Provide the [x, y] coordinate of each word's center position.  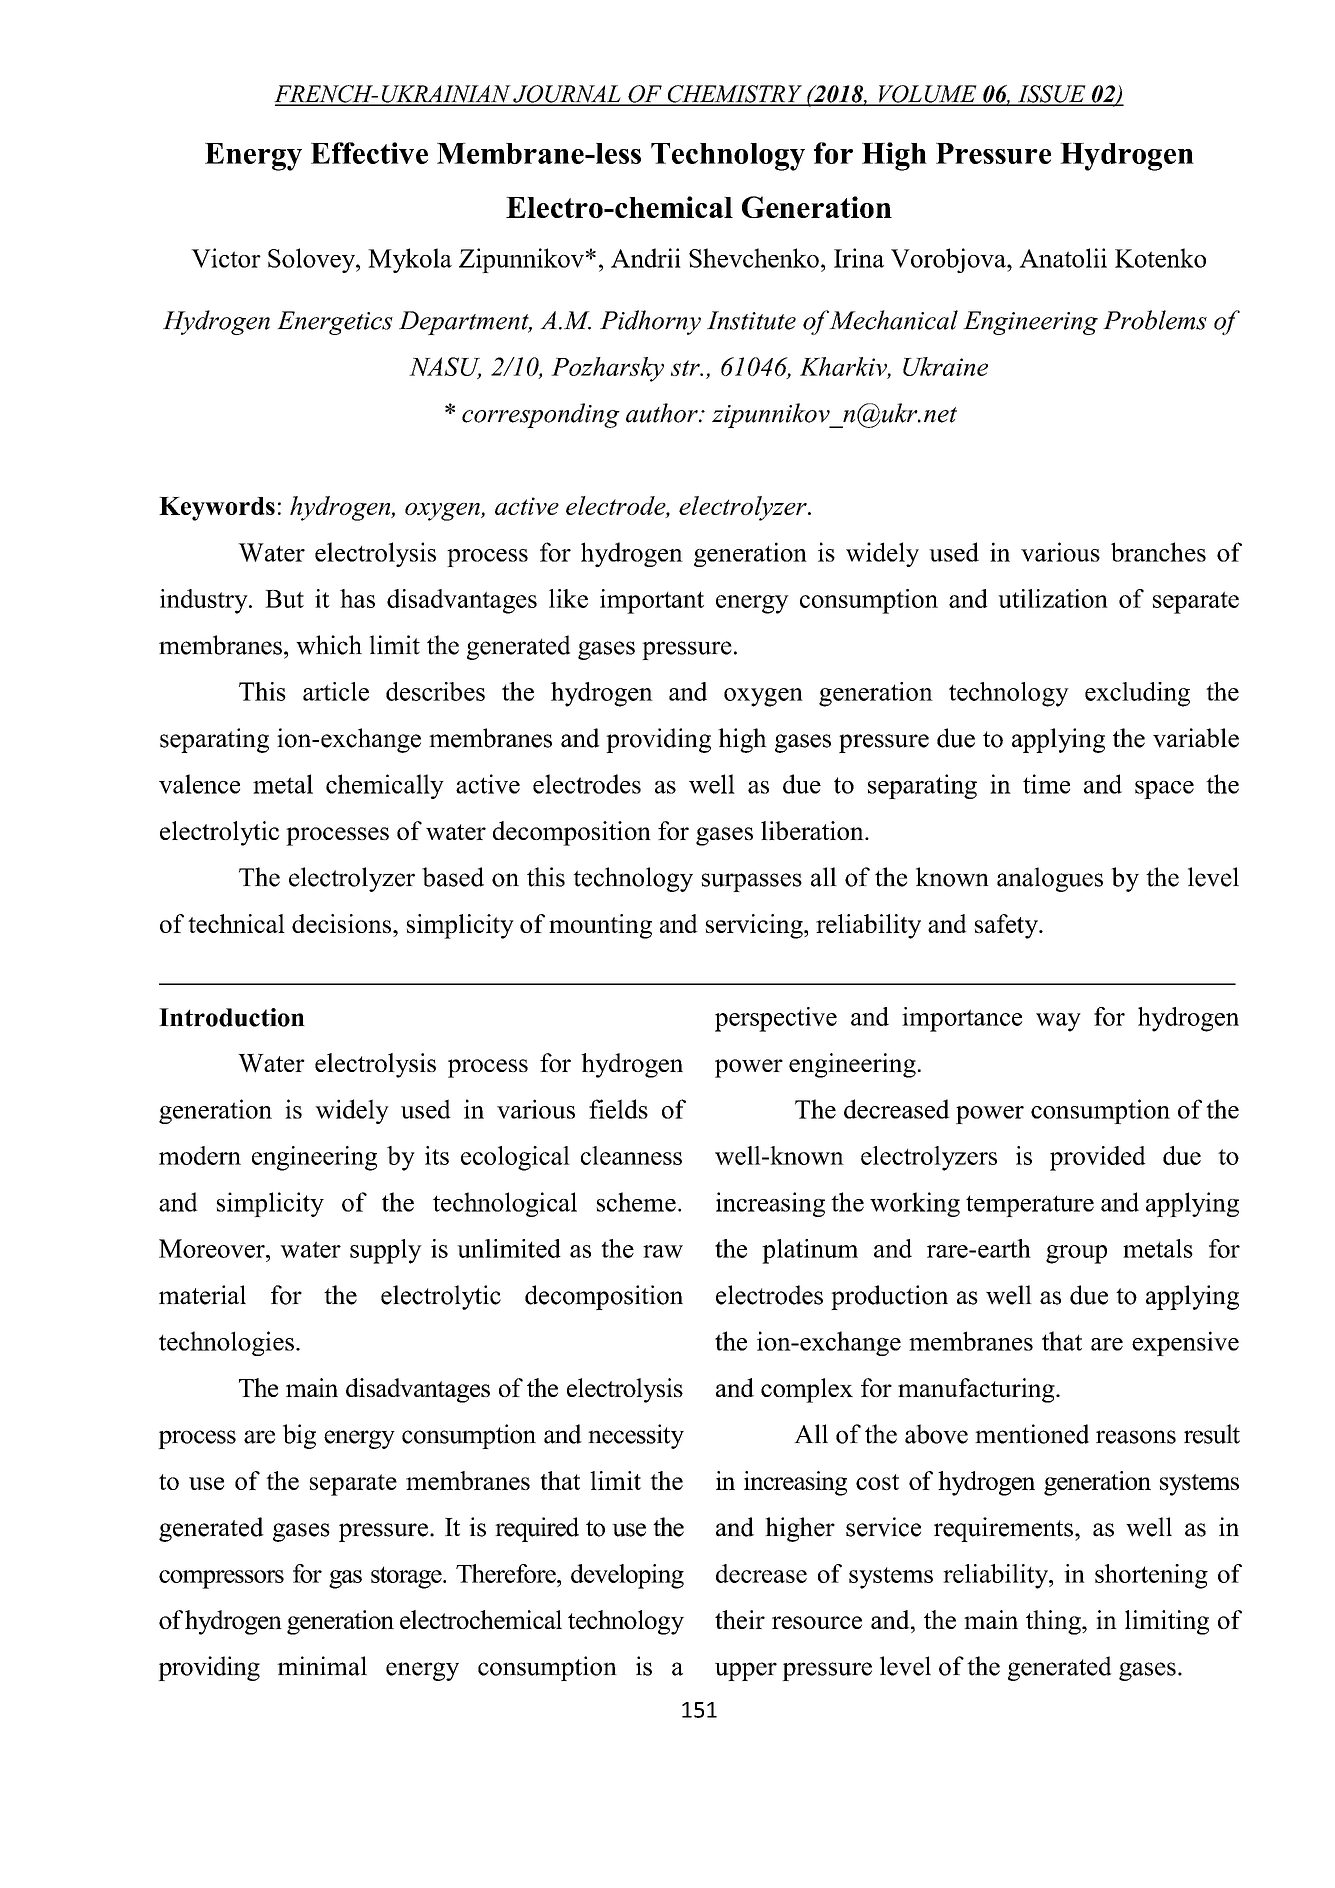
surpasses [752, 882]
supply [386, 1251]
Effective [369, 153]
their [740, 1619]
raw [663, 1251]
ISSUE [1052, 95]
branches [1158, 552]
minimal [322, 1666]
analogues [1050, 879]
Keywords [217, 509]
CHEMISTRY [734, 95]
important [652, 601]
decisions [343, 923]
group [1076, 1254]
